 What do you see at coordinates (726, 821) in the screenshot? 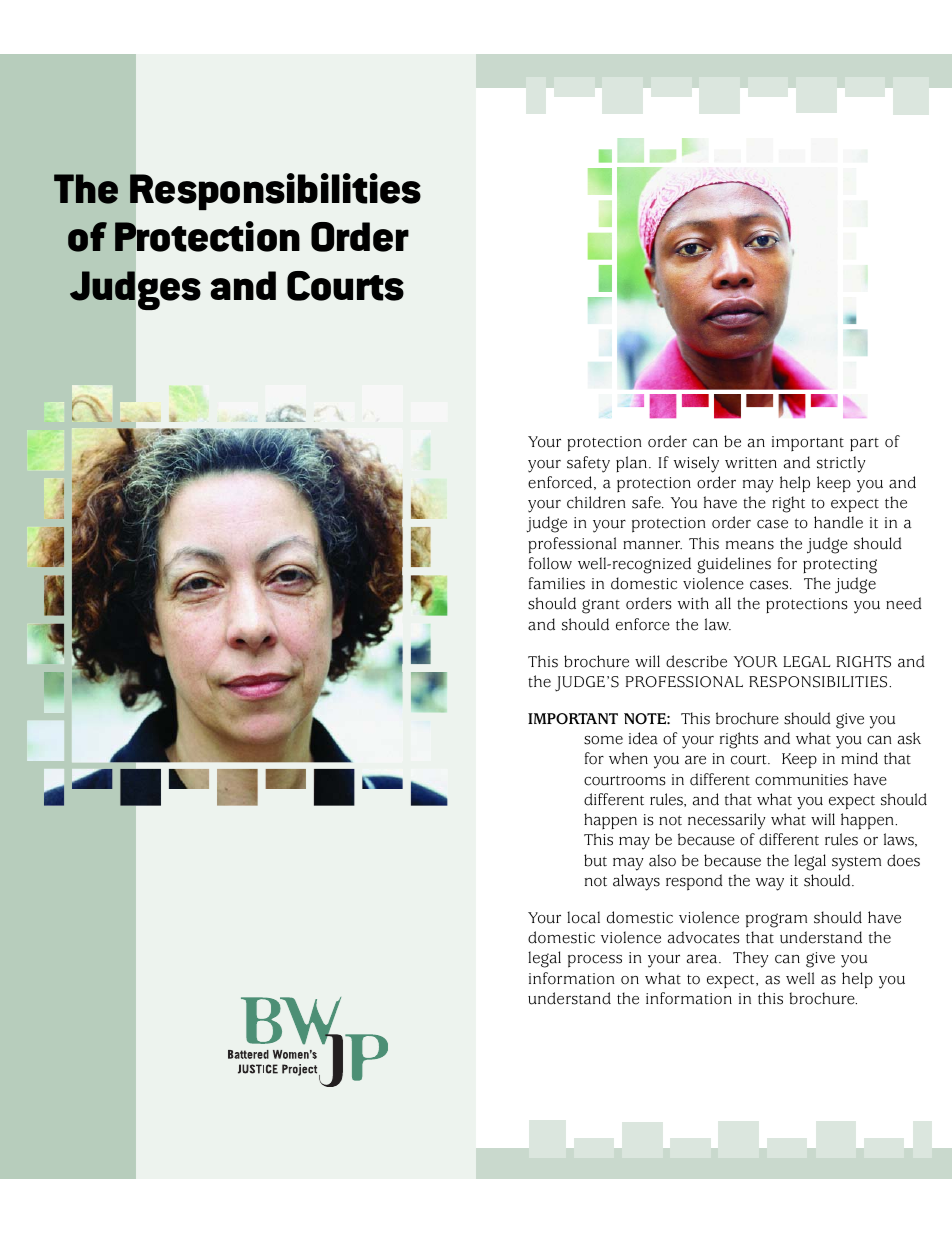
I see `necessarily` at bounding box center [726, 821].
